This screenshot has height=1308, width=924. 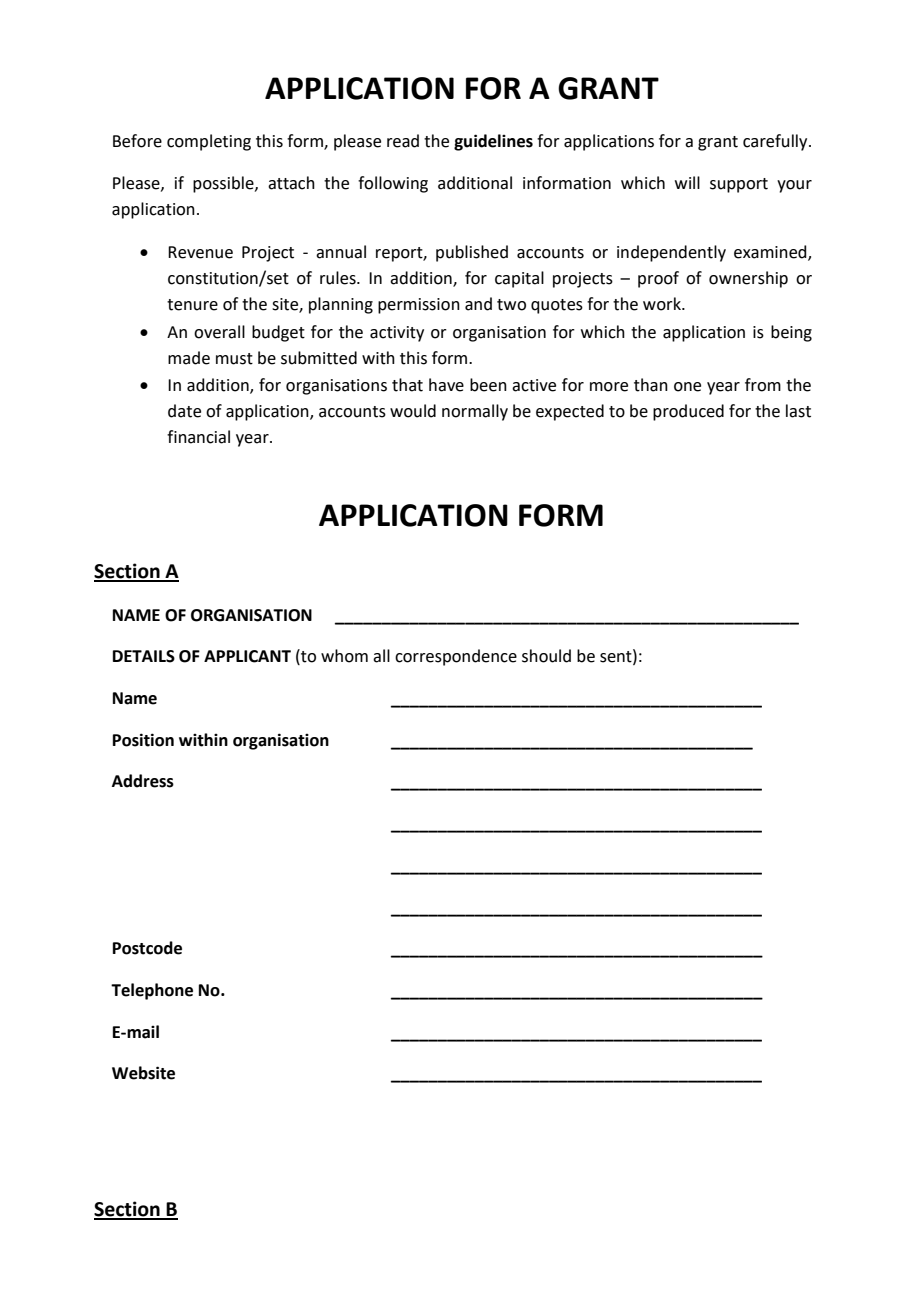 I want to click on Postcode, so click(x=147, y=948).
